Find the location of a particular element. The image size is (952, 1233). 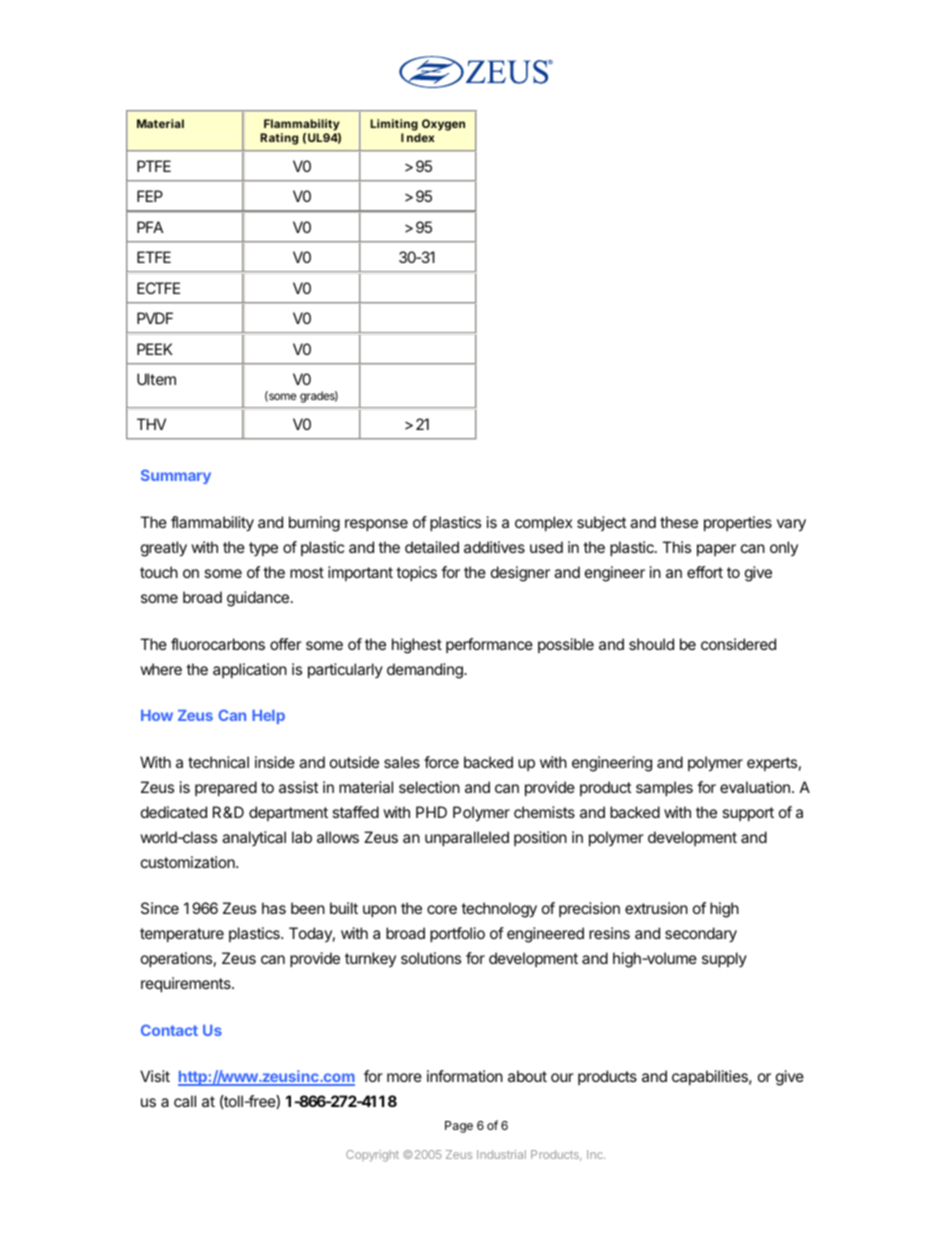

properties is located at coordinates (738, 523).
